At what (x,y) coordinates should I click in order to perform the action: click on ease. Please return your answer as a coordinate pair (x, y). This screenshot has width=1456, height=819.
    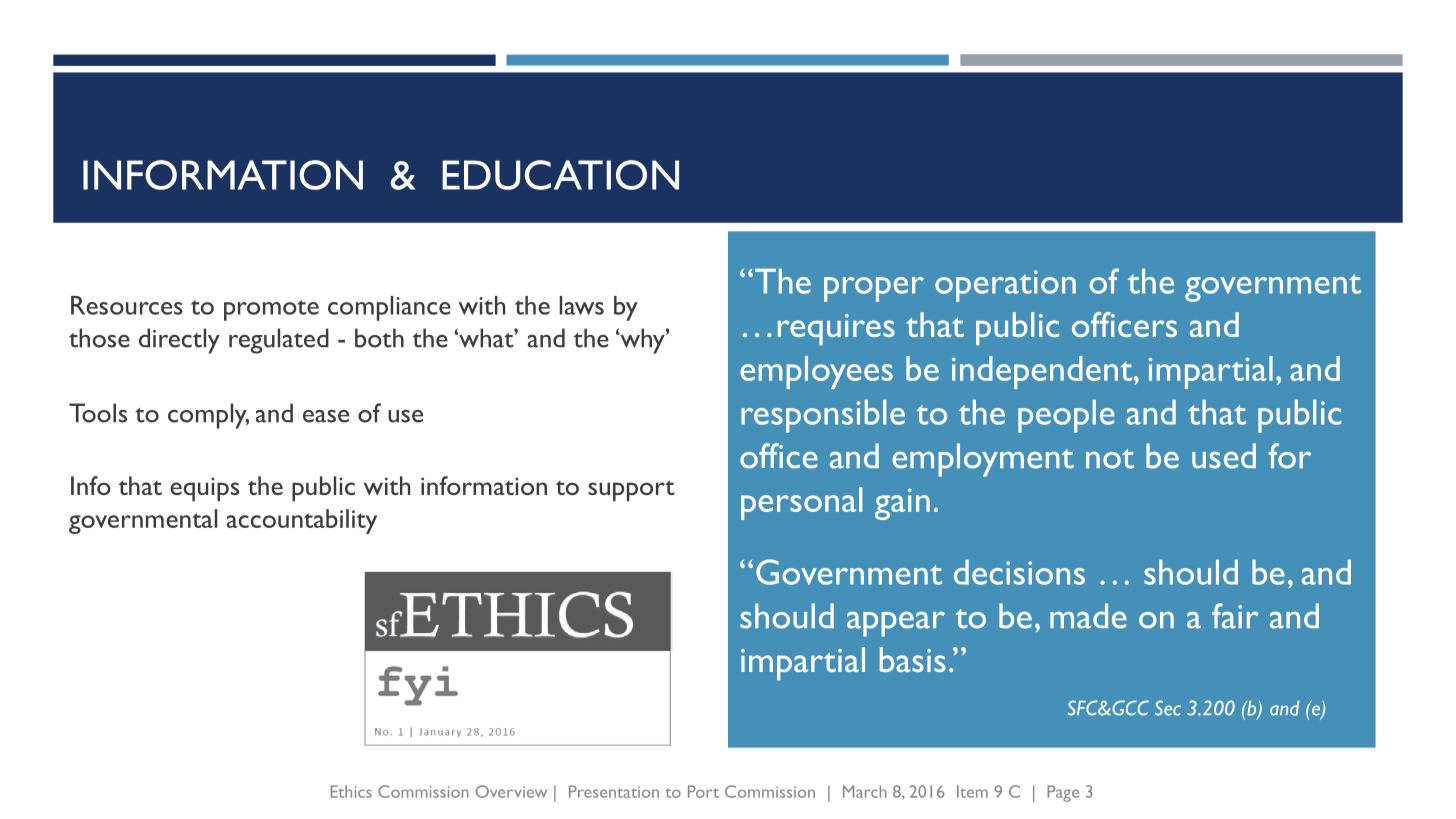
    Looking at the image, I should click on (326, 416).
